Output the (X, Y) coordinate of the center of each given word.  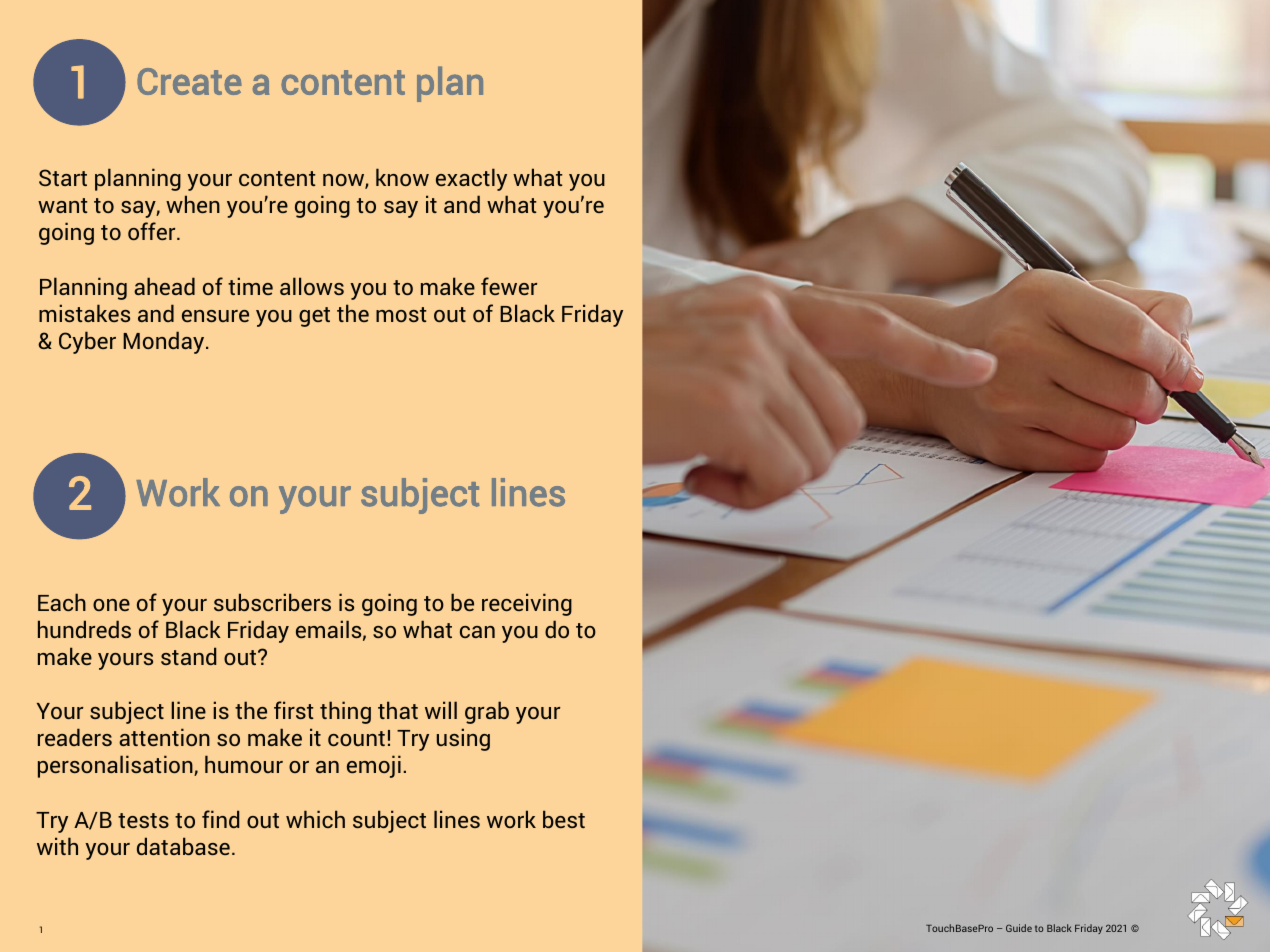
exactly (471, 179)
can (477, 632)
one (111, 605)
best (564, 819)
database (183, 846)
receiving (527, 604)
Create (189, 81)
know (402, 177)
